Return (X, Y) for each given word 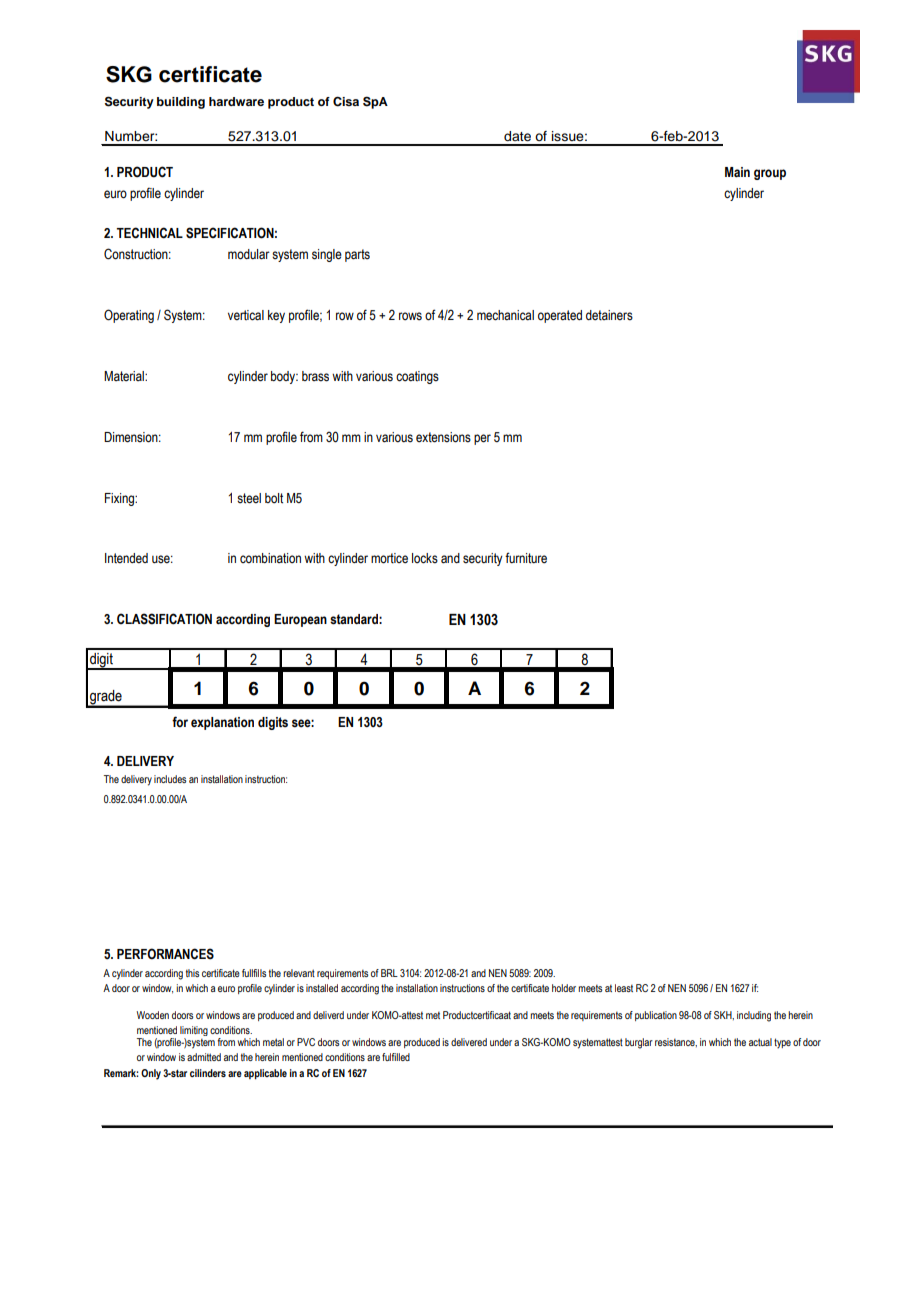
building (181, 103)
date (517, 136)
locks (425, 558)
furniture (526, 558)
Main (737, 172)
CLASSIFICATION (164, 619)
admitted (204, 1057)
